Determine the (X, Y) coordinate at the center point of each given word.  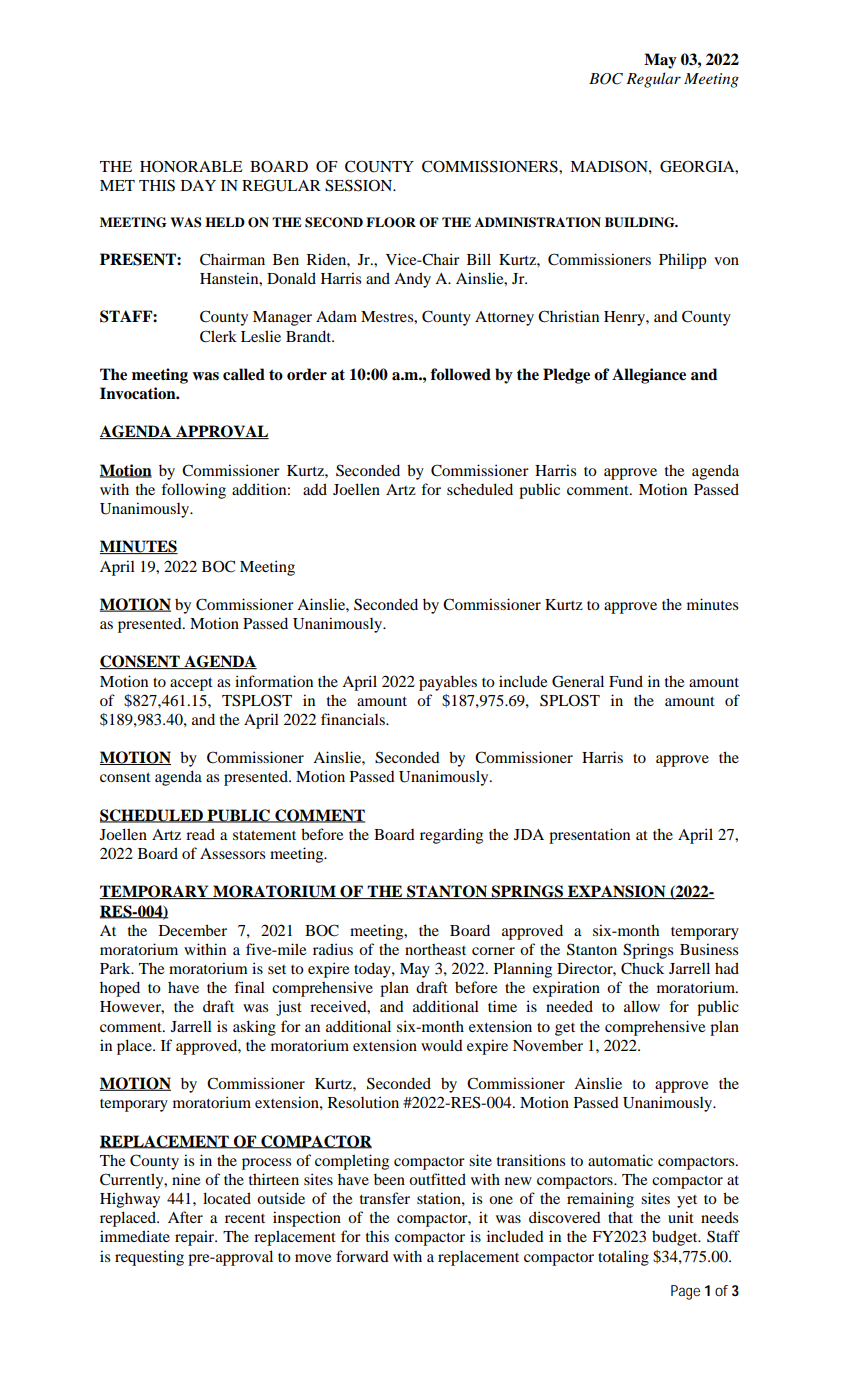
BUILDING (641, 222)
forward (362, 1256)
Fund (626, 681)
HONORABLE (191, 166)
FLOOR (391, 222)
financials (354, 719)
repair (196, 1238)
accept (191, 684)
